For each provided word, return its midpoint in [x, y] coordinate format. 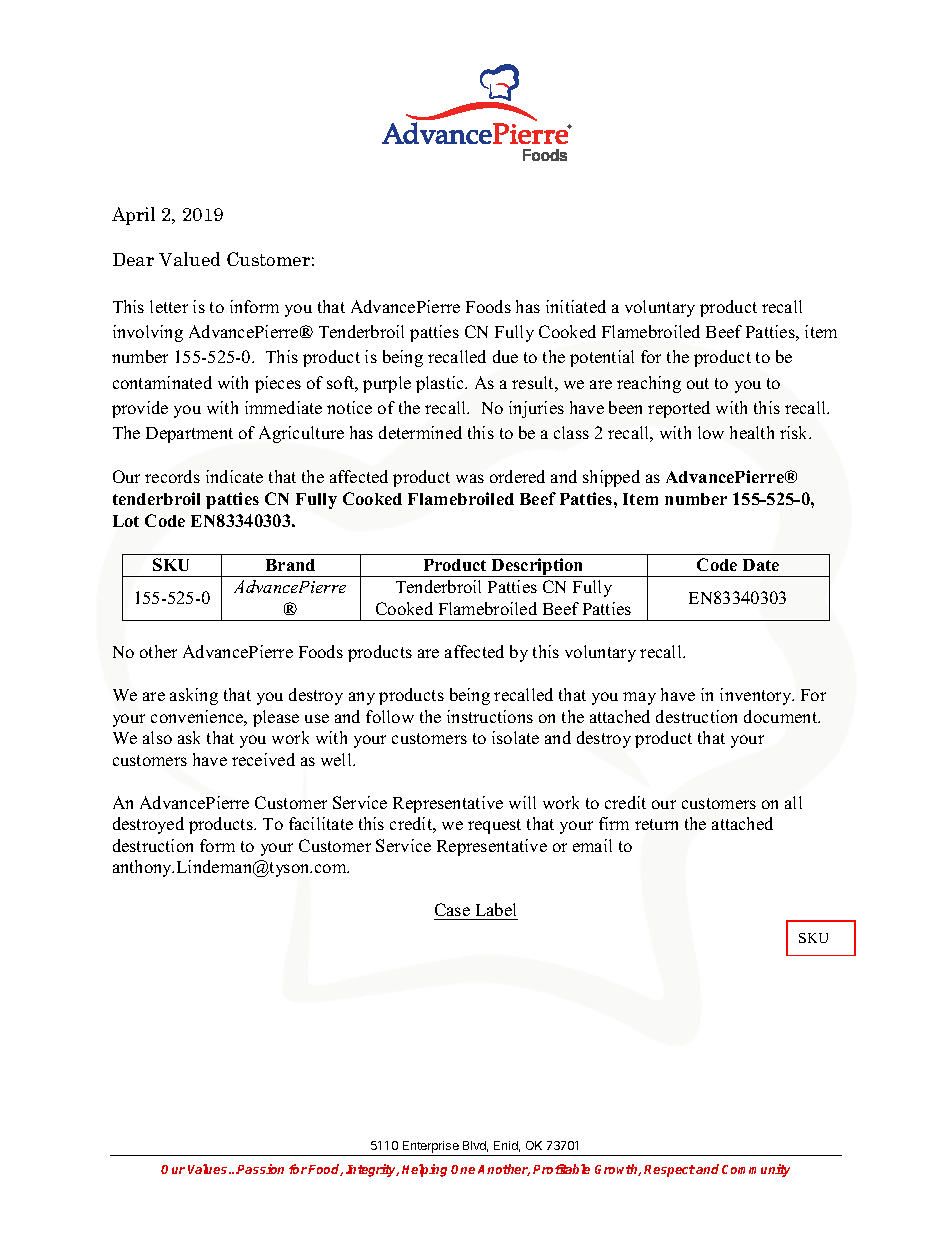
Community [756, 1170]
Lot [126, 521]
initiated [576, 306]
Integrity [372, 1170]
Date [761, 565]
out [698, 383]
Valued [189, 259]
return [656, 824]
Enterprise [431, 1148]
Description [538, 567]
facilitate [321, 823]
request [494, 826]
